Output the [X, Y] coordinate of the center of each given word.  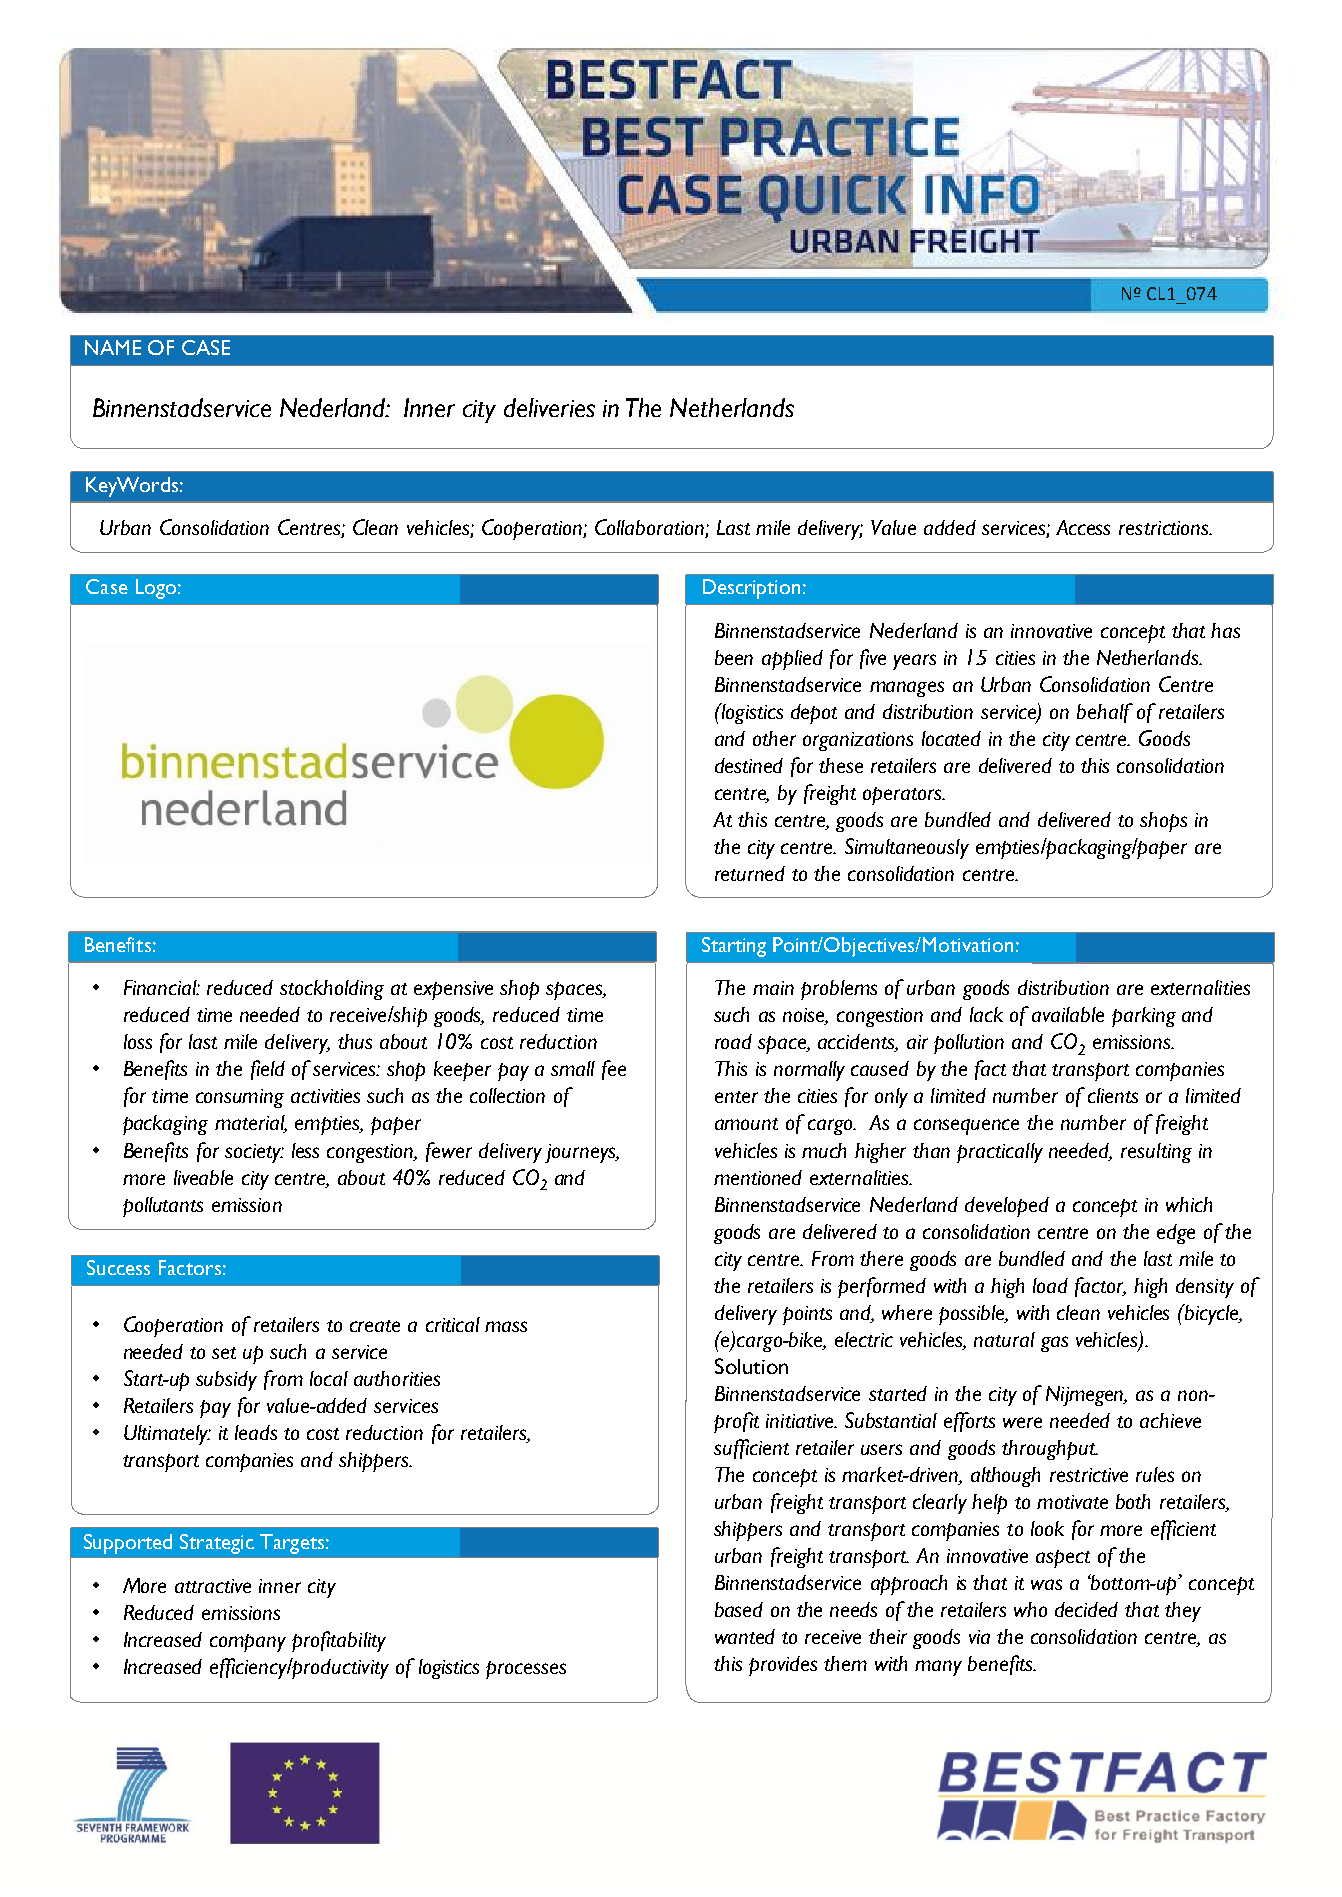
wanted [745, 1636]
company [248, 1643]
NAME [113, 347]
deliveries [549, 407]
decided [1086, 1609]
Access [1083, 527]
